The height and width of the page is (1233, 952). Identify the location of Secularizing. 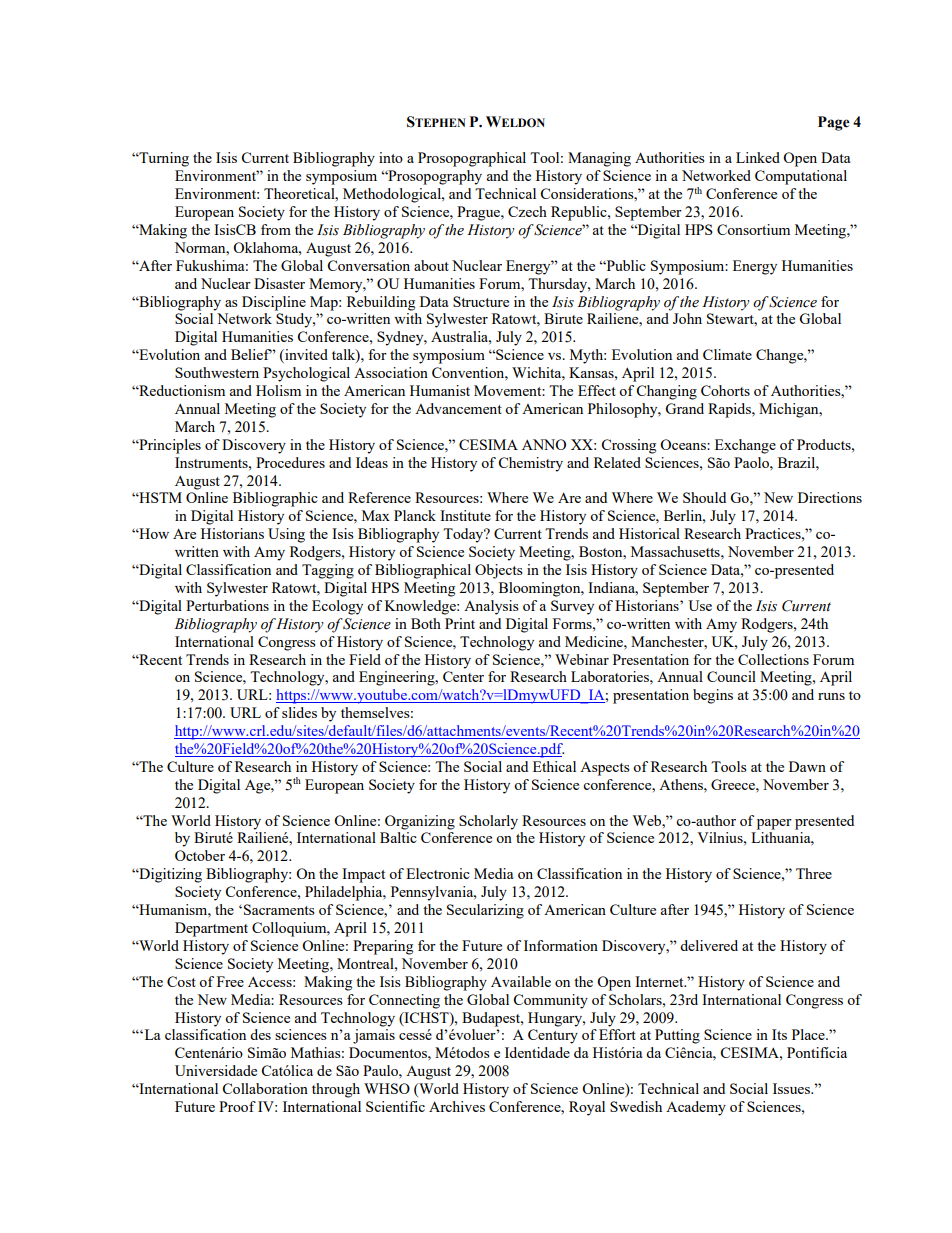
(485, 911).
